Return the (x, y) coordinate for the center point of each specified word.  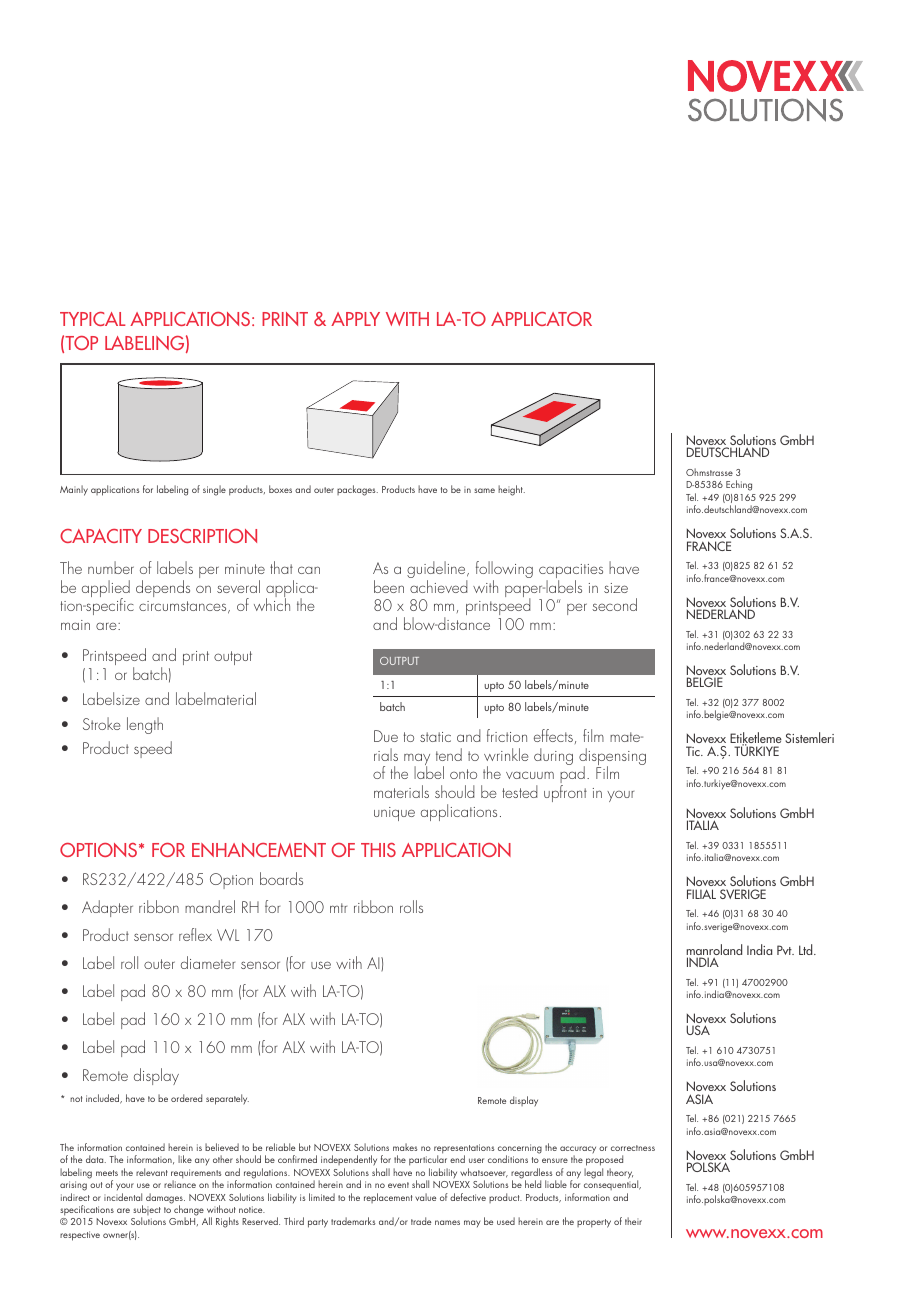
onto (463, 774)
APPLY (355, 319)
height (511, 490)
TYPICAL (93, 319)
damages (165, 1199)
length (145, 725)
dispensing (612, 758)
